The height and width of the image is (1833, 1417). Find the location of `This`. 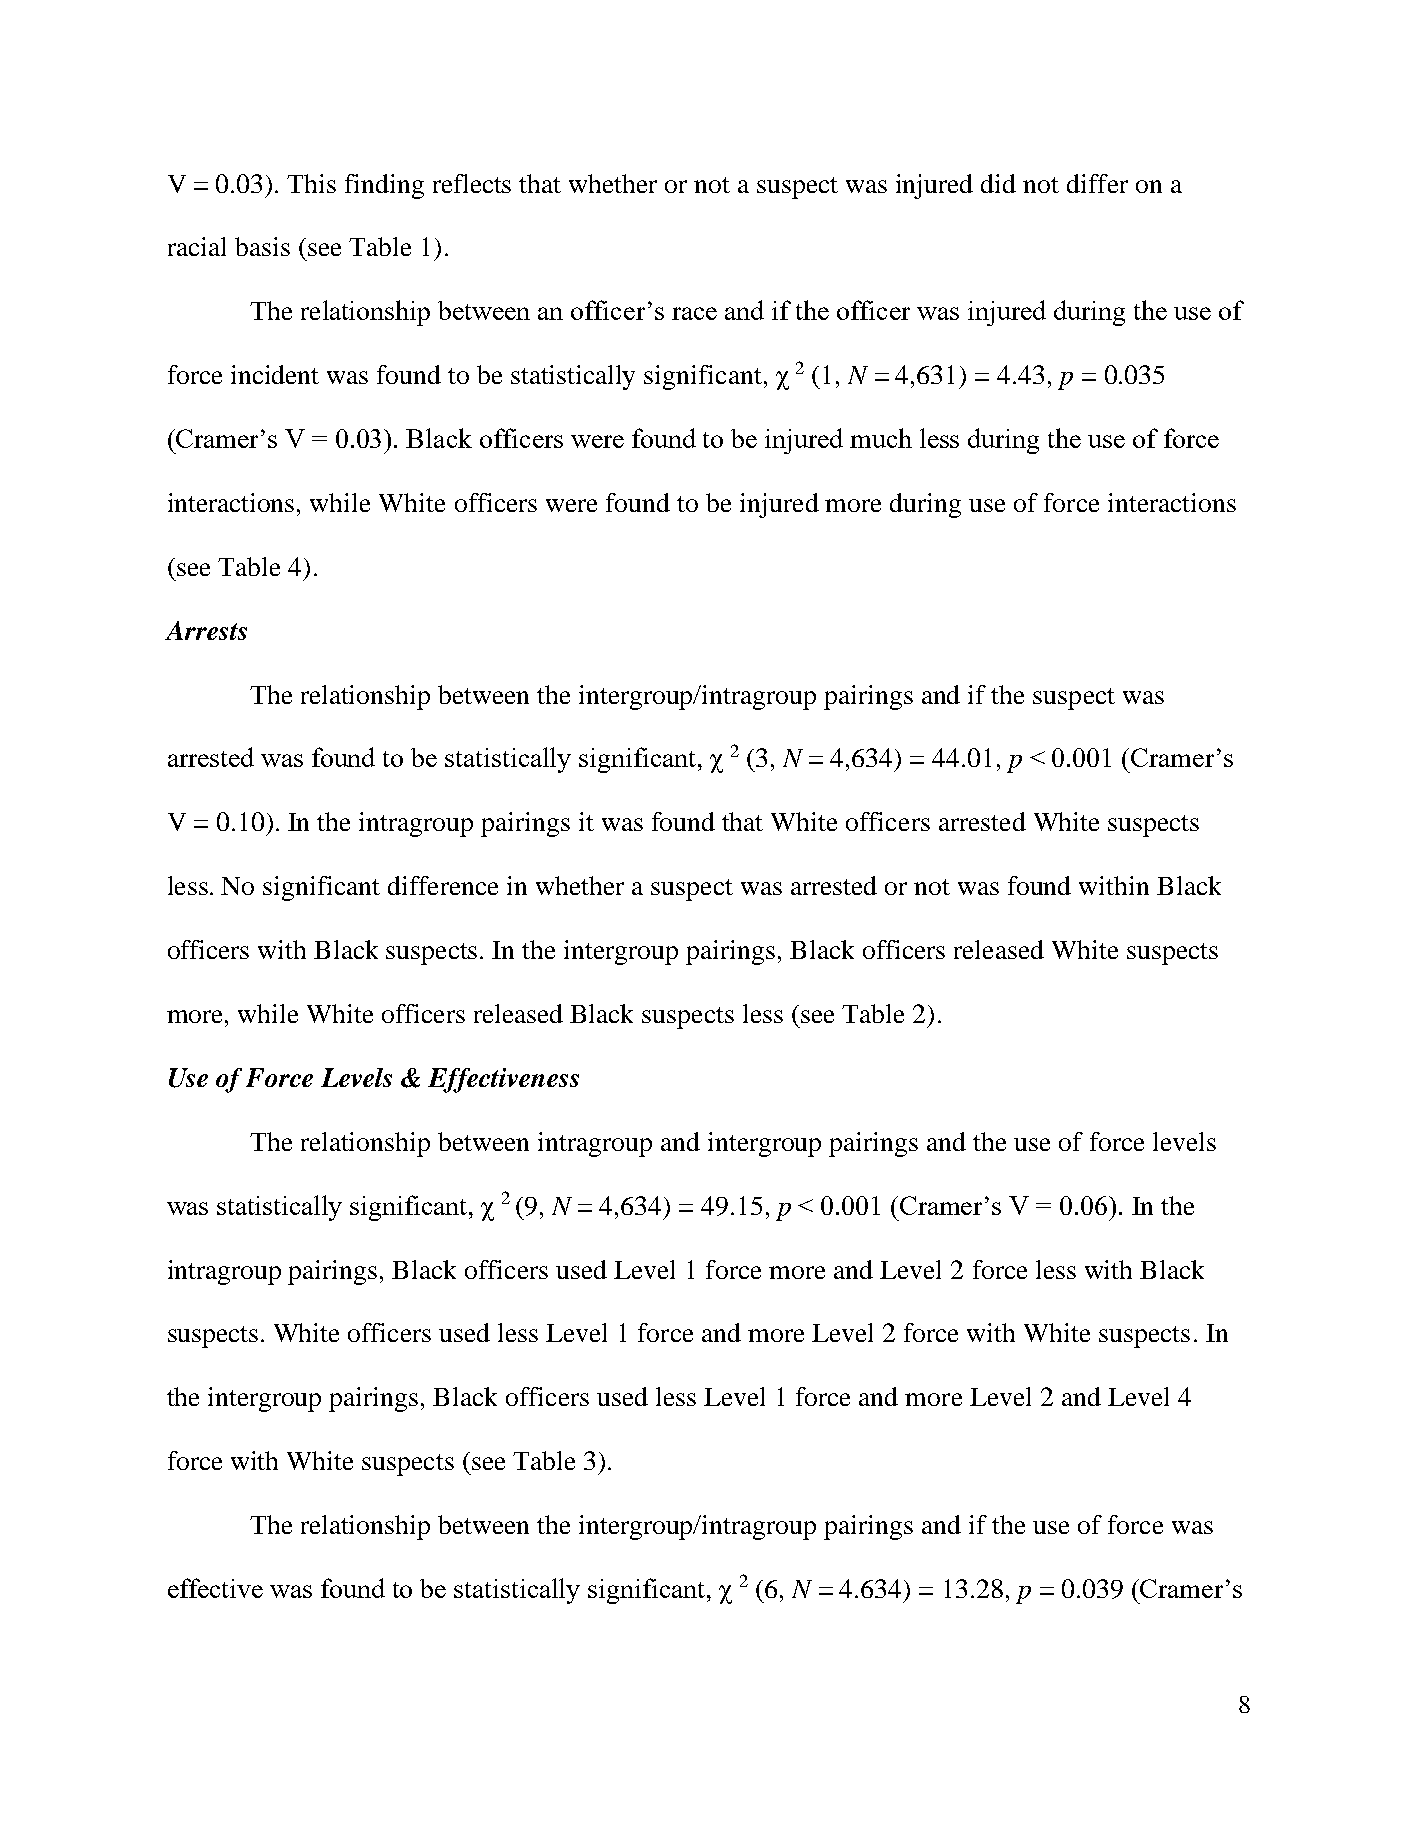

This is located at coordinates (311, 183).
